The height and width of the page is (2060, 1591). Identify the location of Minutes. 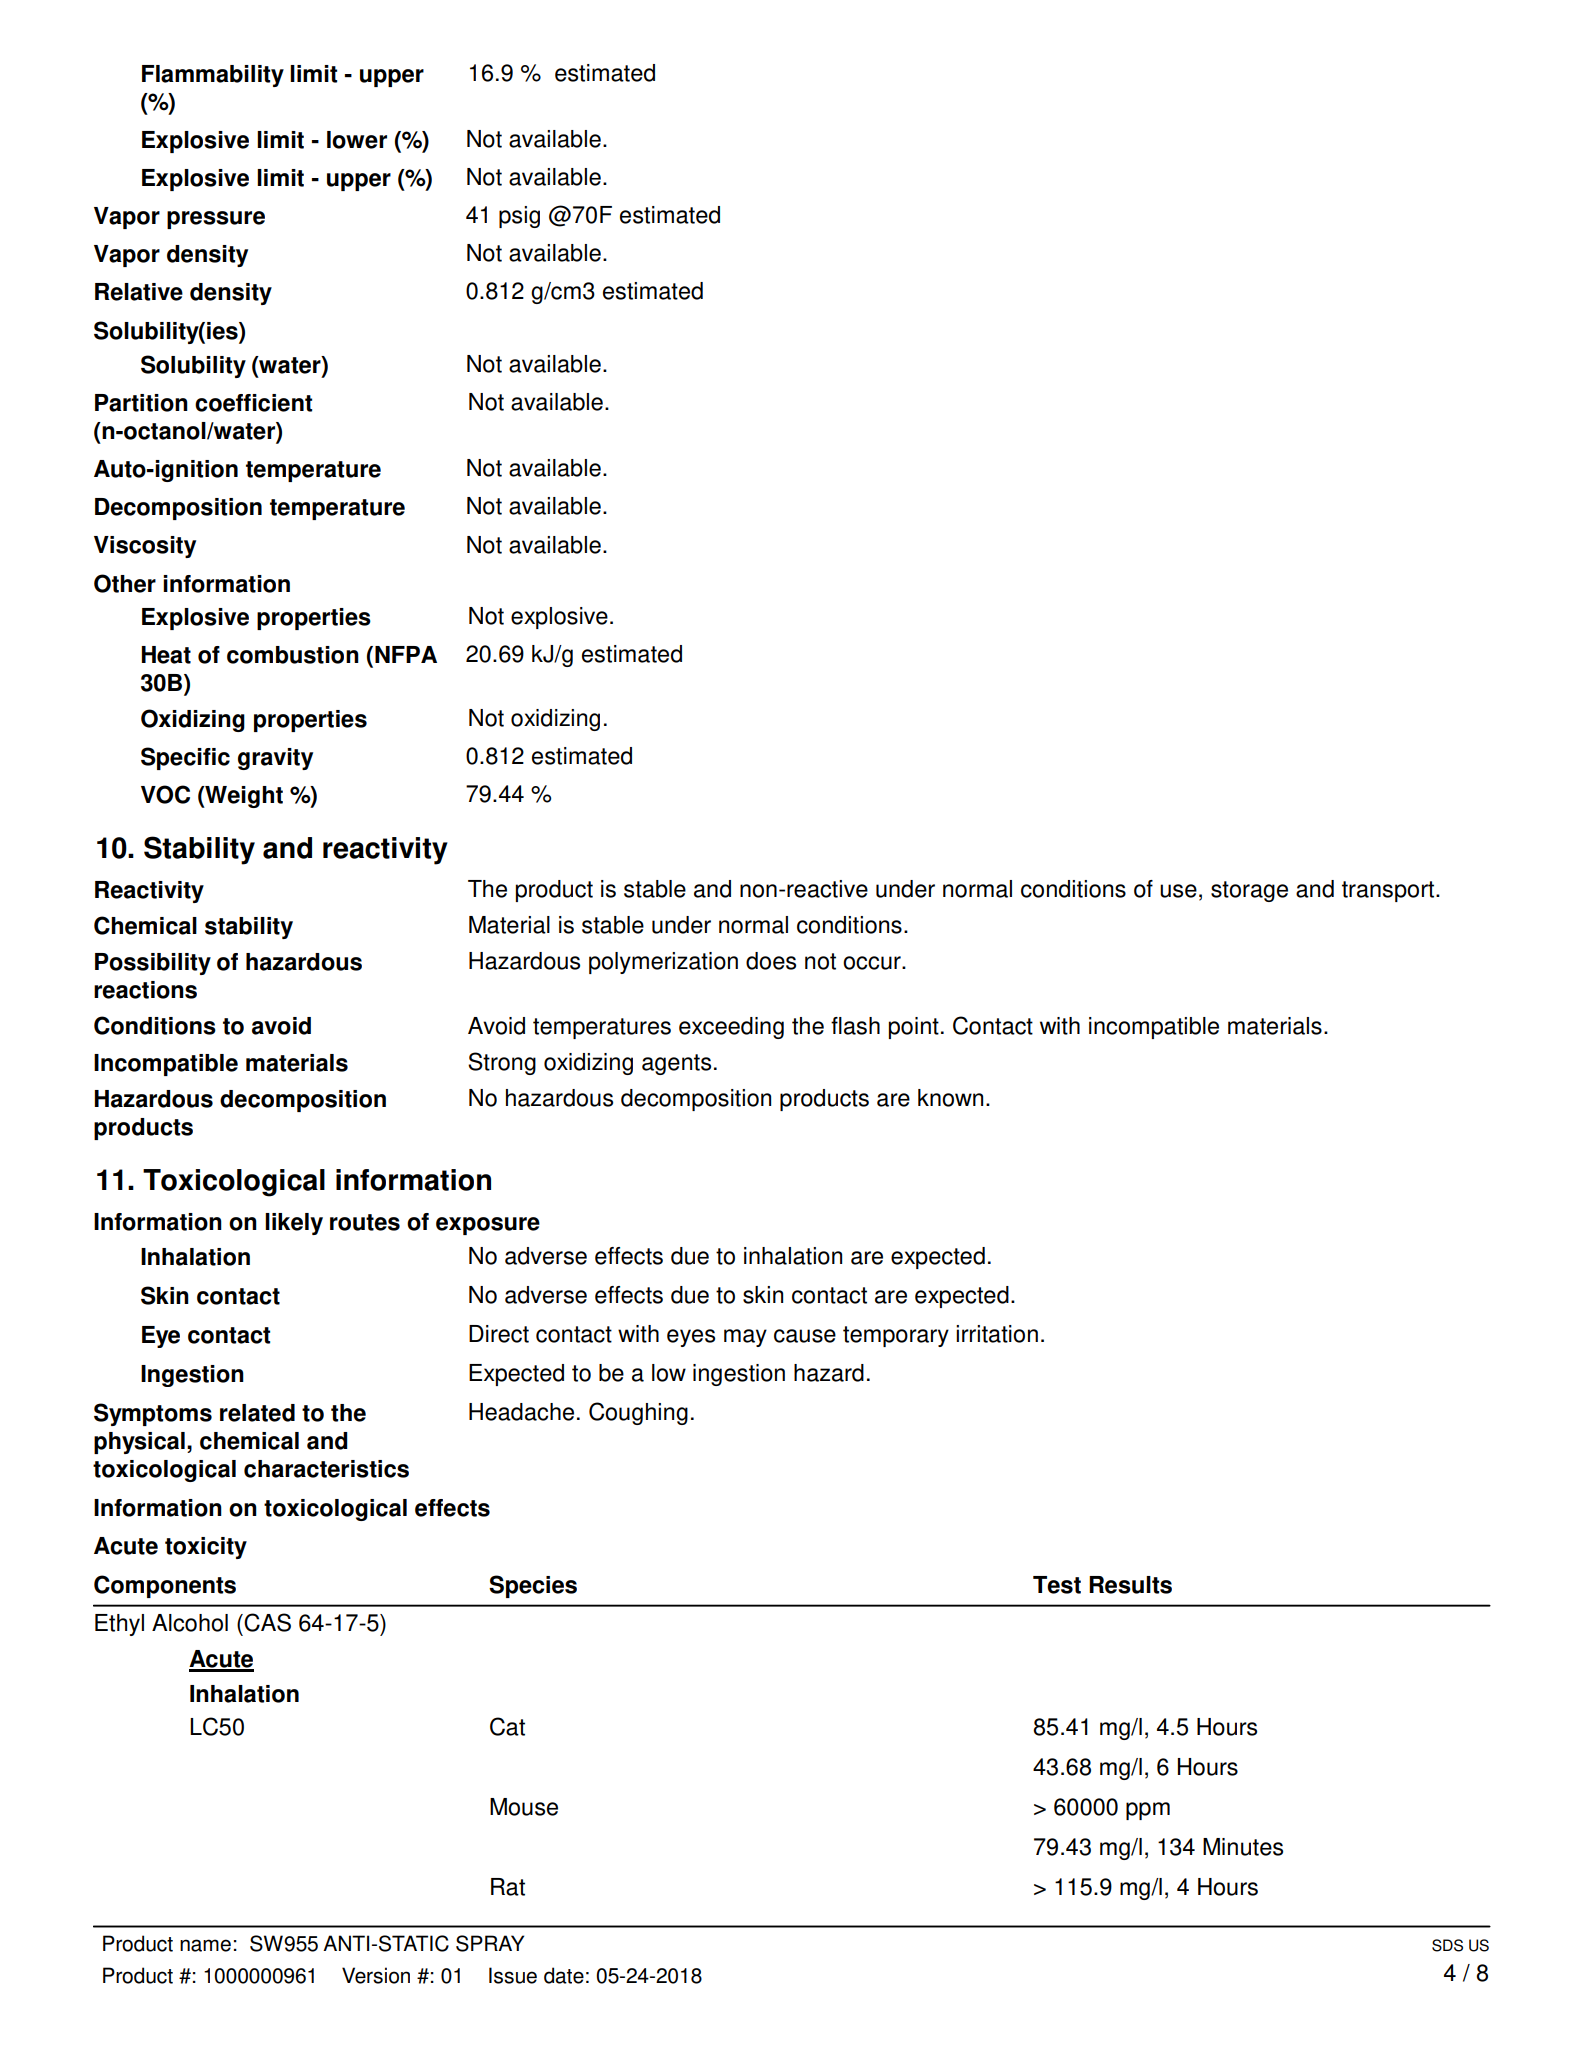
(1243, 1847).
